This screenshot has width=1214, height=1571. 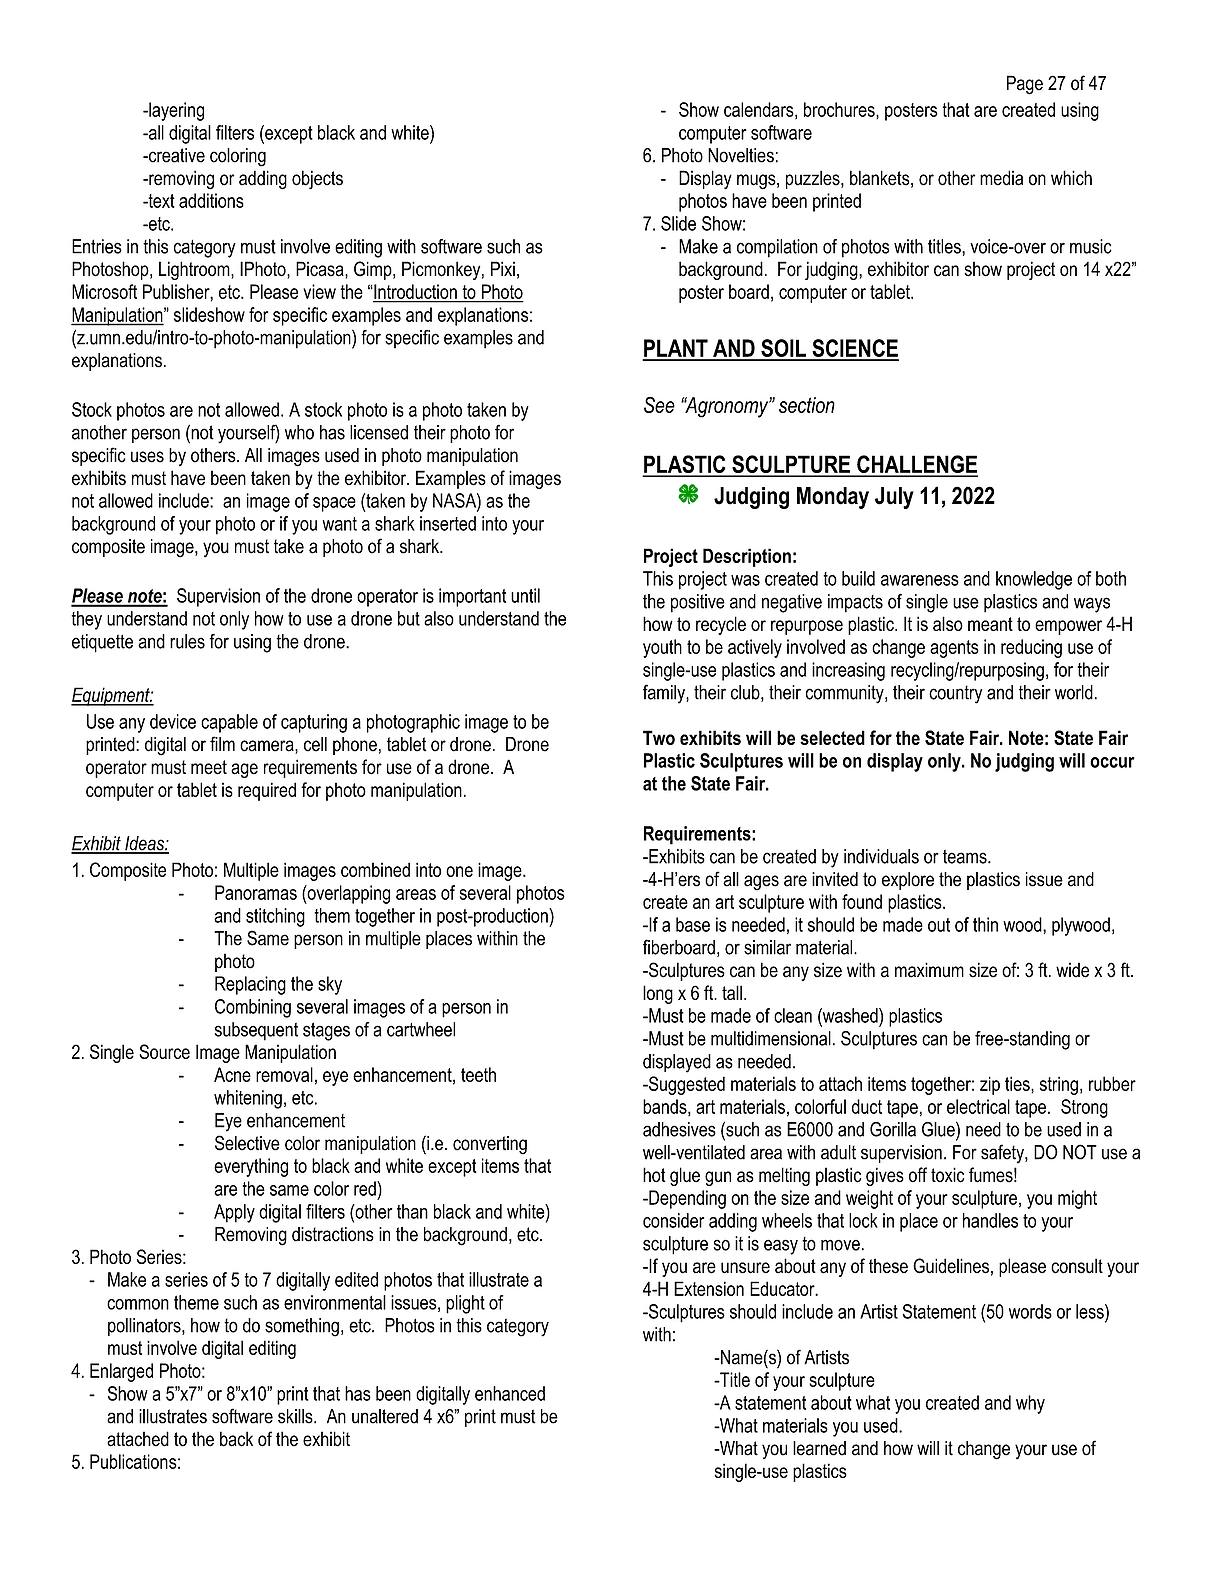 What do you see at coordinates (296, 1416) in the screenshot?
I see `skills` at bounding box center [296, 1416].
